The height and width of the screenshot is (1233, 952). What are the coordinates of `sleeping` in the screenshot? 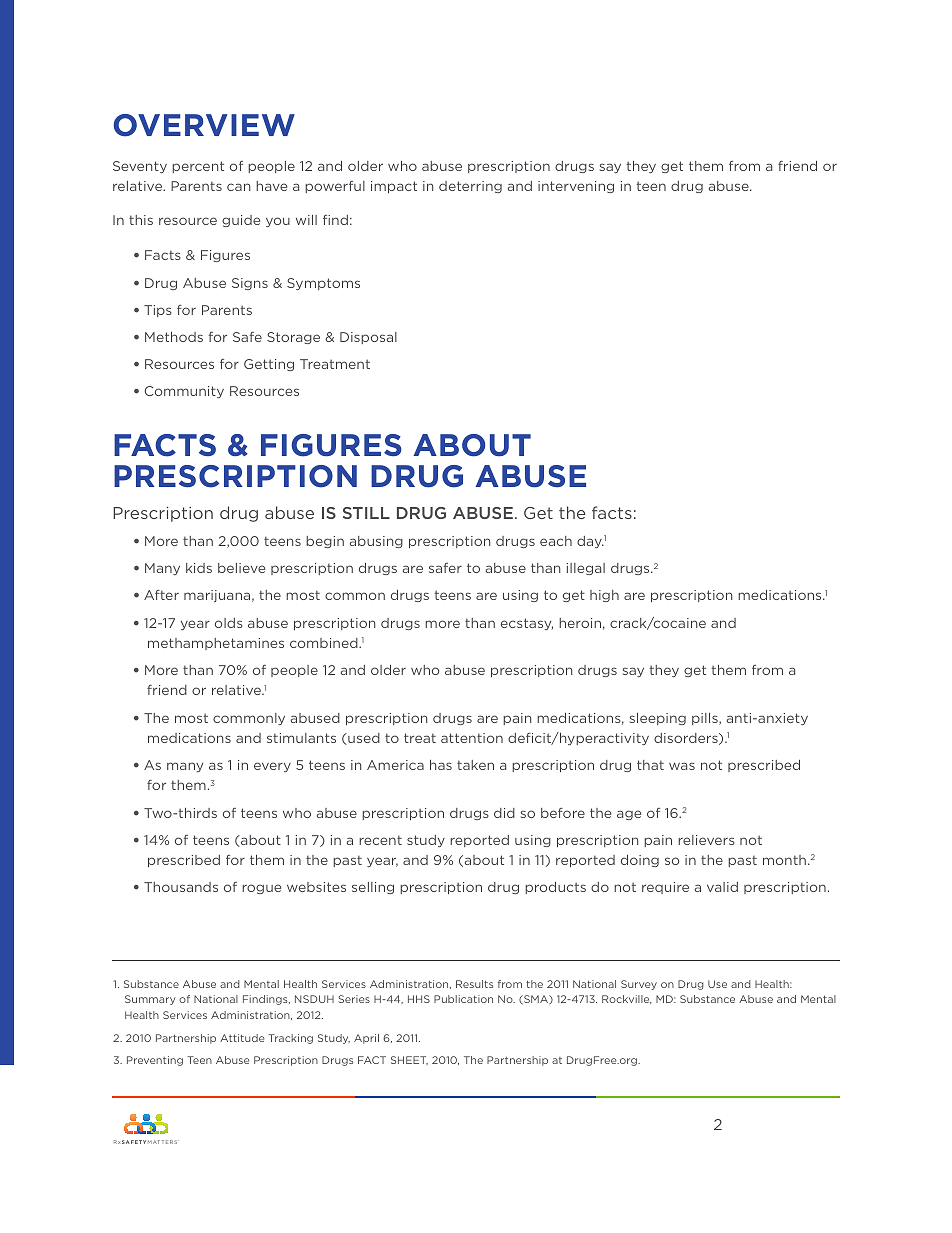 It's located at (658, 719).
